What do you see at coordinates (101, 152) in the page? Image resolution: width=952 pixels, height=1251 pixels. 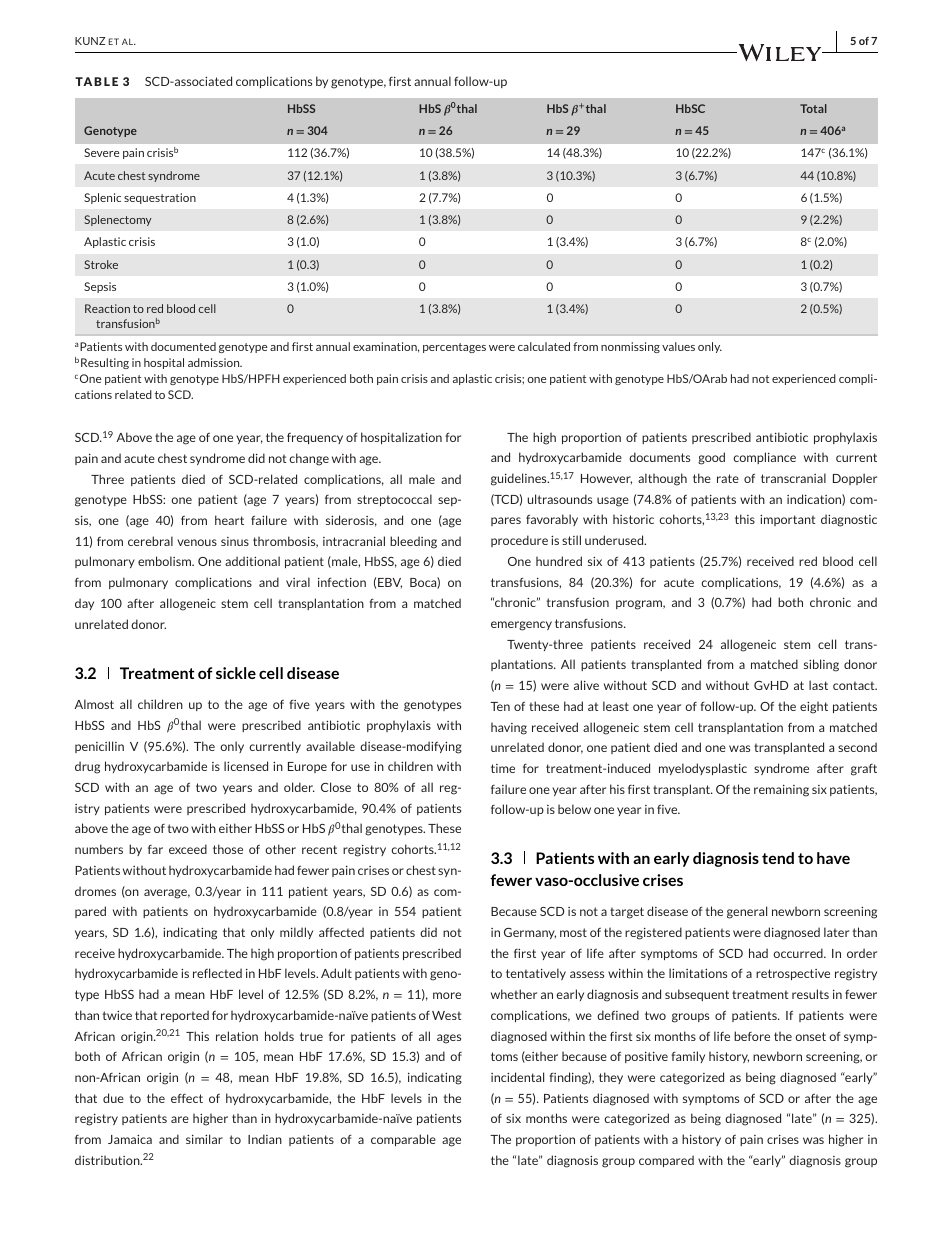 I see `Severe` at bounding box center [101, 152].
